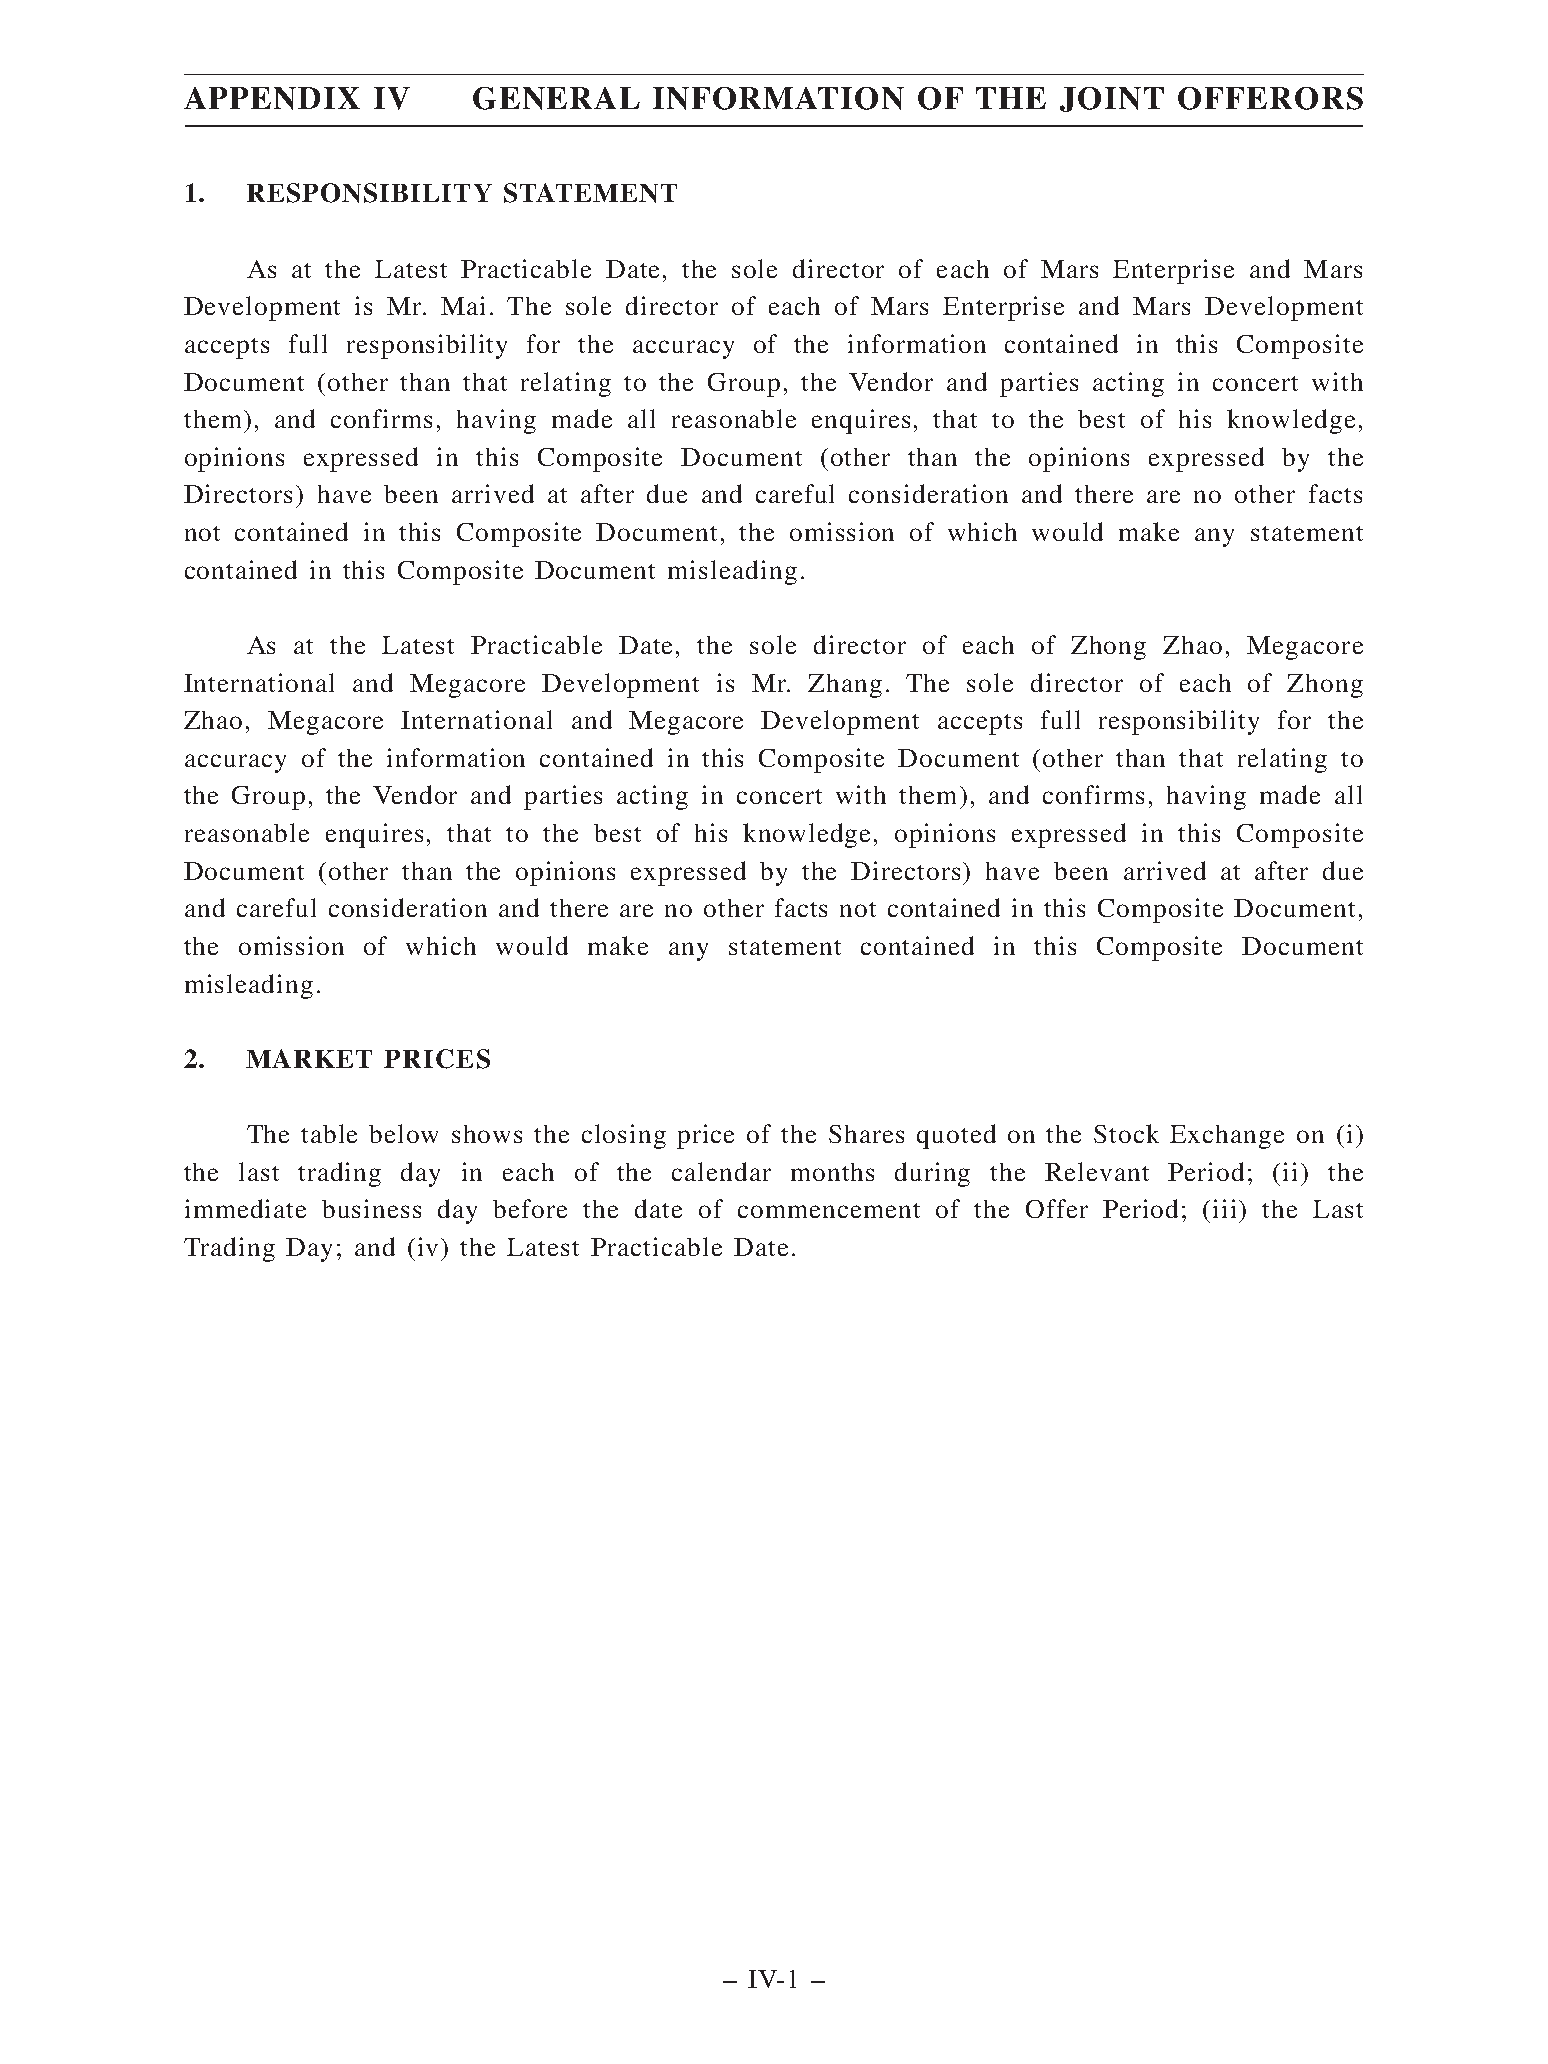  I want to click on Shares, so click(866, 1134).
